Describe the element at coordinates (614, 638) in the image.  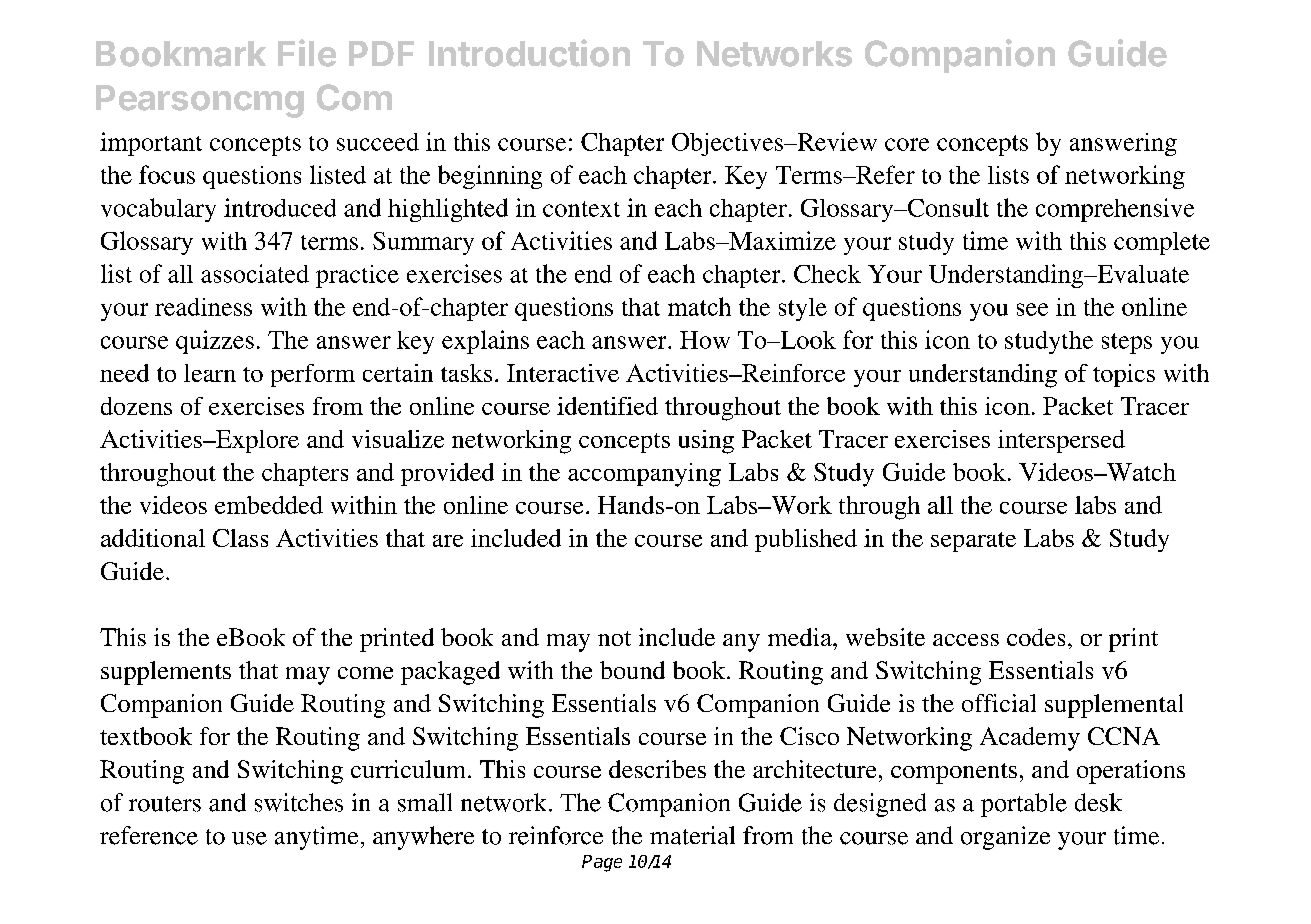
I see `not` at that location.
